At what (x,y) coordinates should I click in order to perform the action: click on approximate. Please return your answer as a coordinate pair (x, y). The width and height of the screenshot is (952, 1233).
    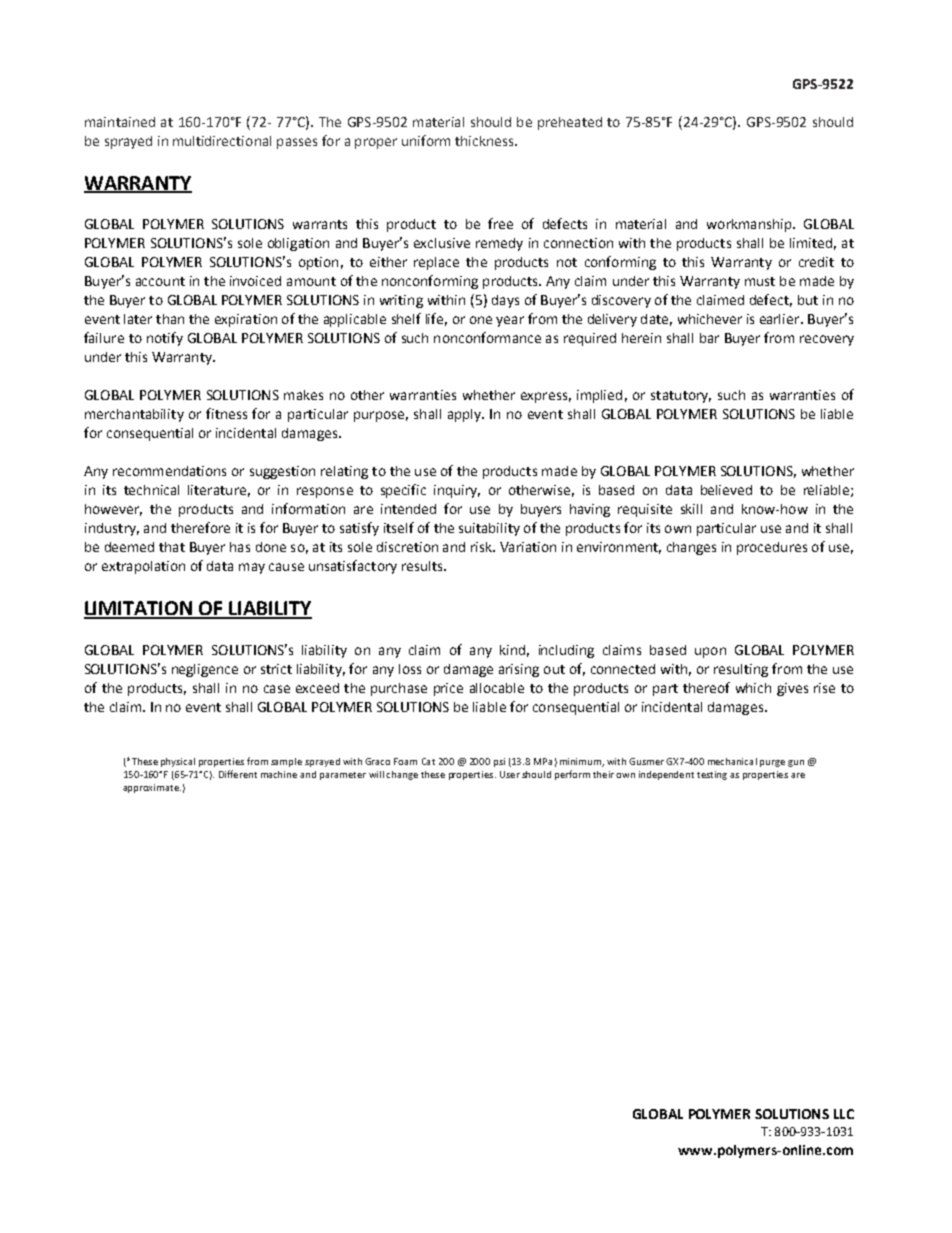
    Looking at the image, I should click on (152, 788).
